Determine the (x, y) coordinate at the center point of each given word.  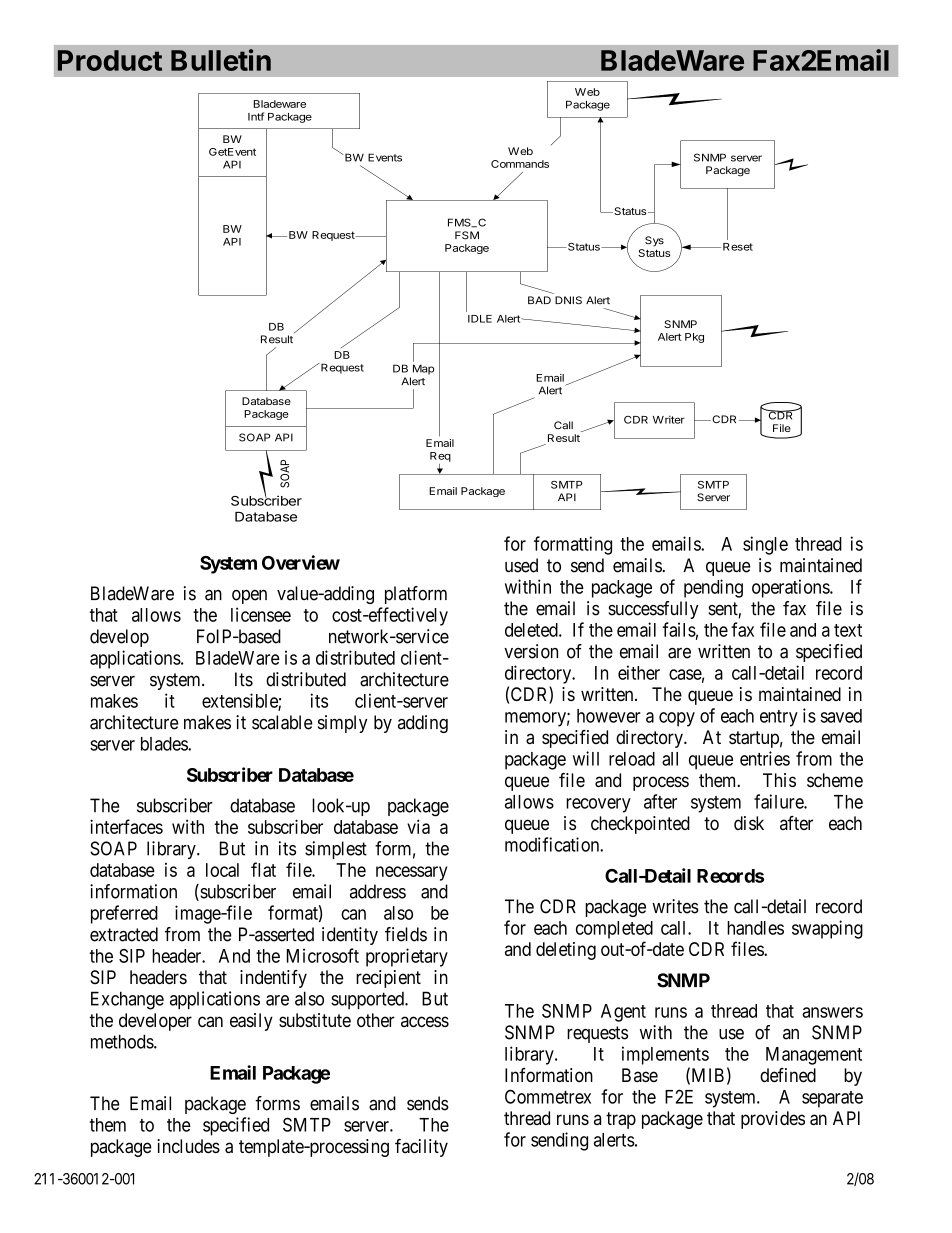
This (779, 780)
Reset (738, 247)
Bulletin (221, 60)
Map (424, 369)
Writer (669, 419)
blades (165, 744)
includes (188, 1146)
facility (421, 1148)
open (249, 597)
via (418, 826)
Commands (520, 164)
